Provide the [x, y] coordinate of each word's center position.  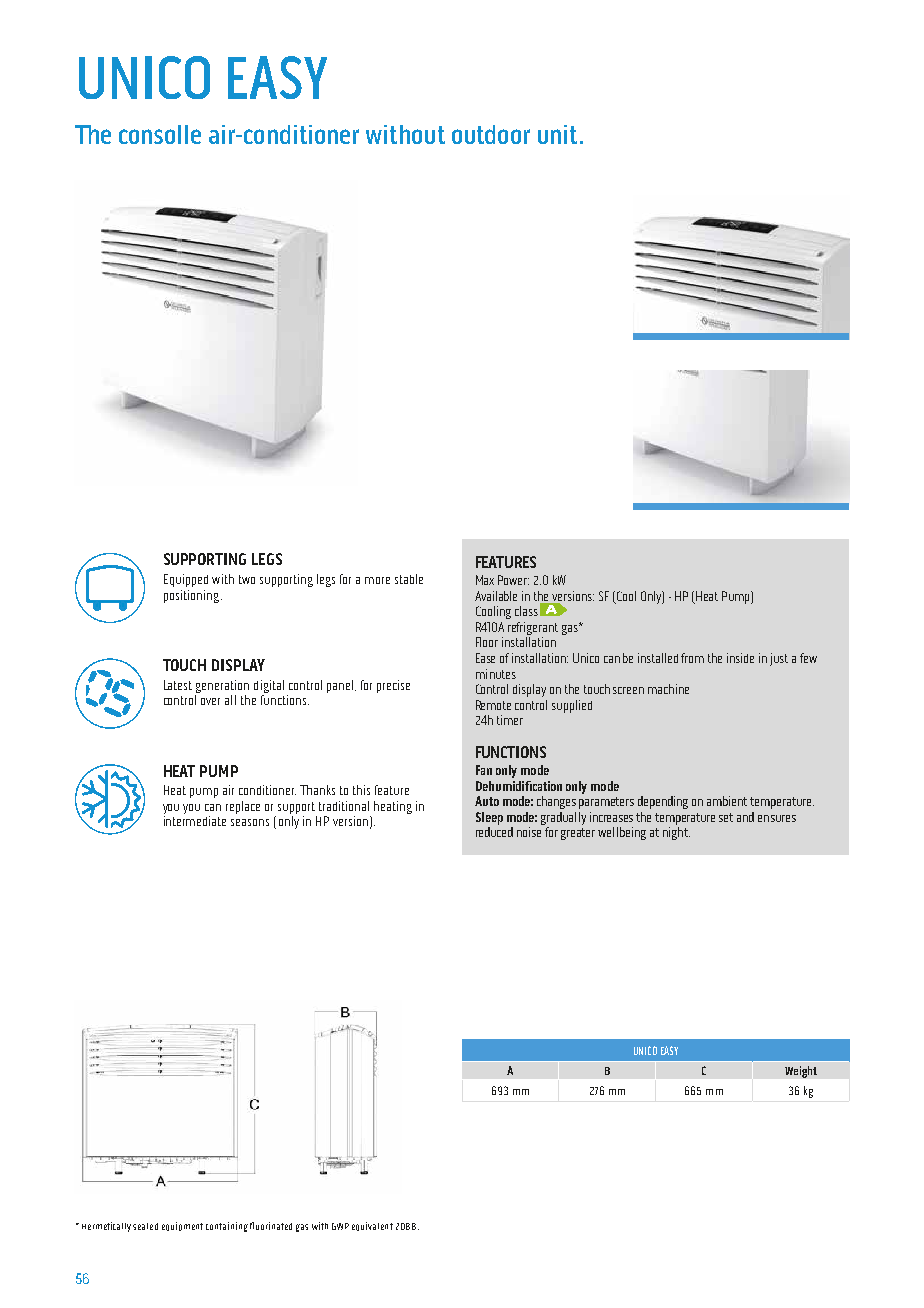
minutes [496, 674]
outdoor [491, 134]
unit [557, 134]
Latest [178, 685]
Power [513, 580]
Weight [801, 1072]
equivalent [372, 1226]
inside [740, 658]
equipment [182, 1226]
